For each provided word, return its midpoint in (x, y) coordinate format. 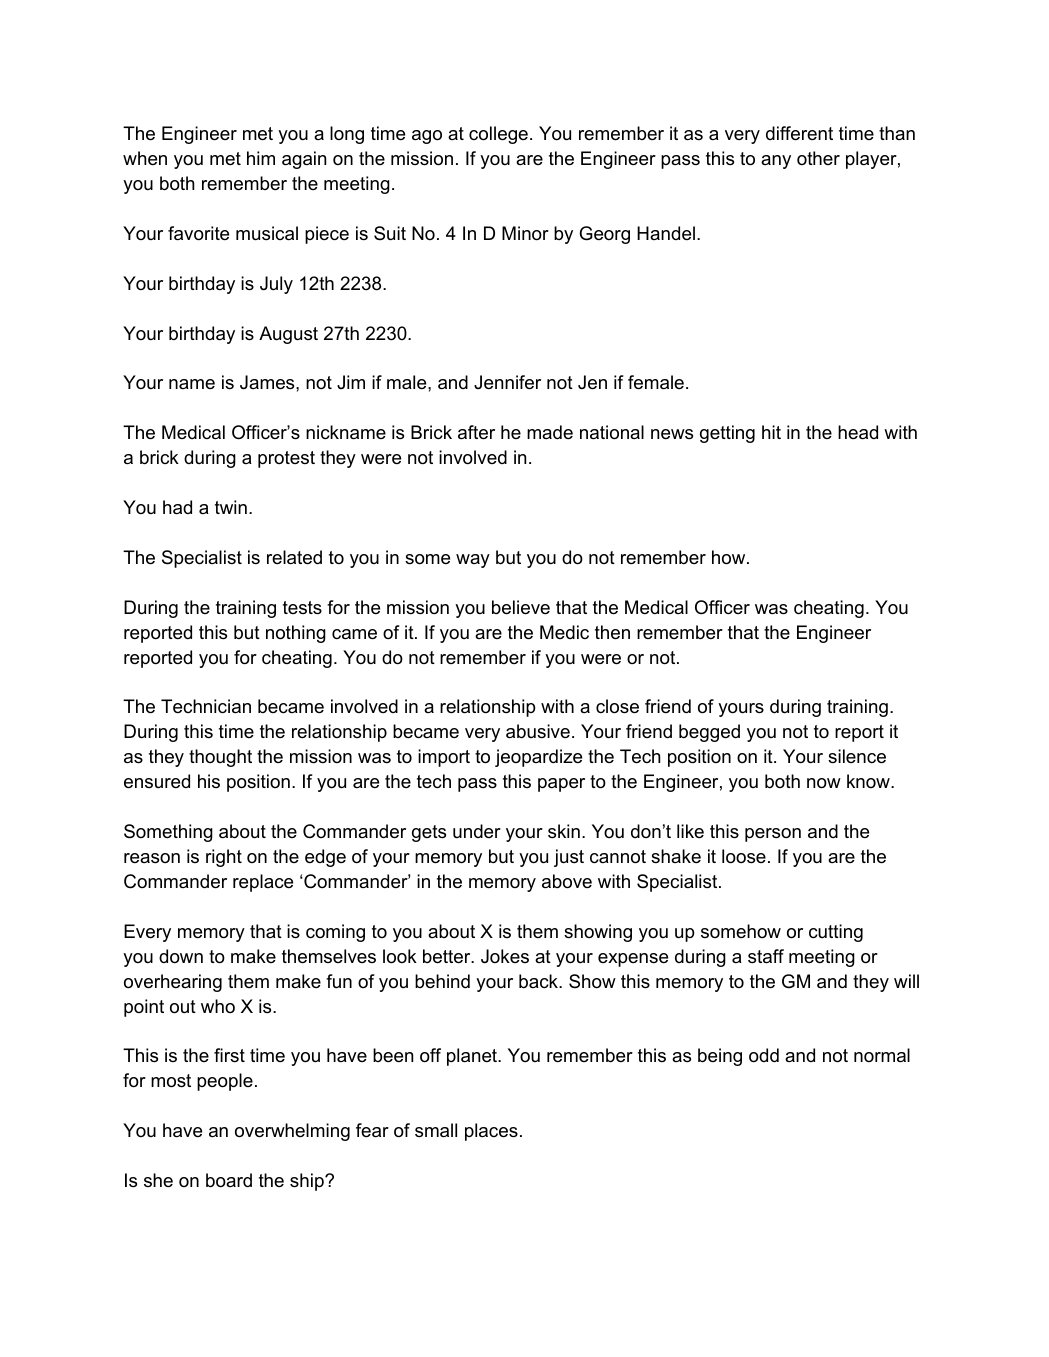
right (224, 858)
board (229, 1180)
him (261, 158)
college (498, 135)
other (818, 158)
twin (231, 507)
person (773, 835)
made (550, 432)
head (858, 432)
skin (564, 831)
